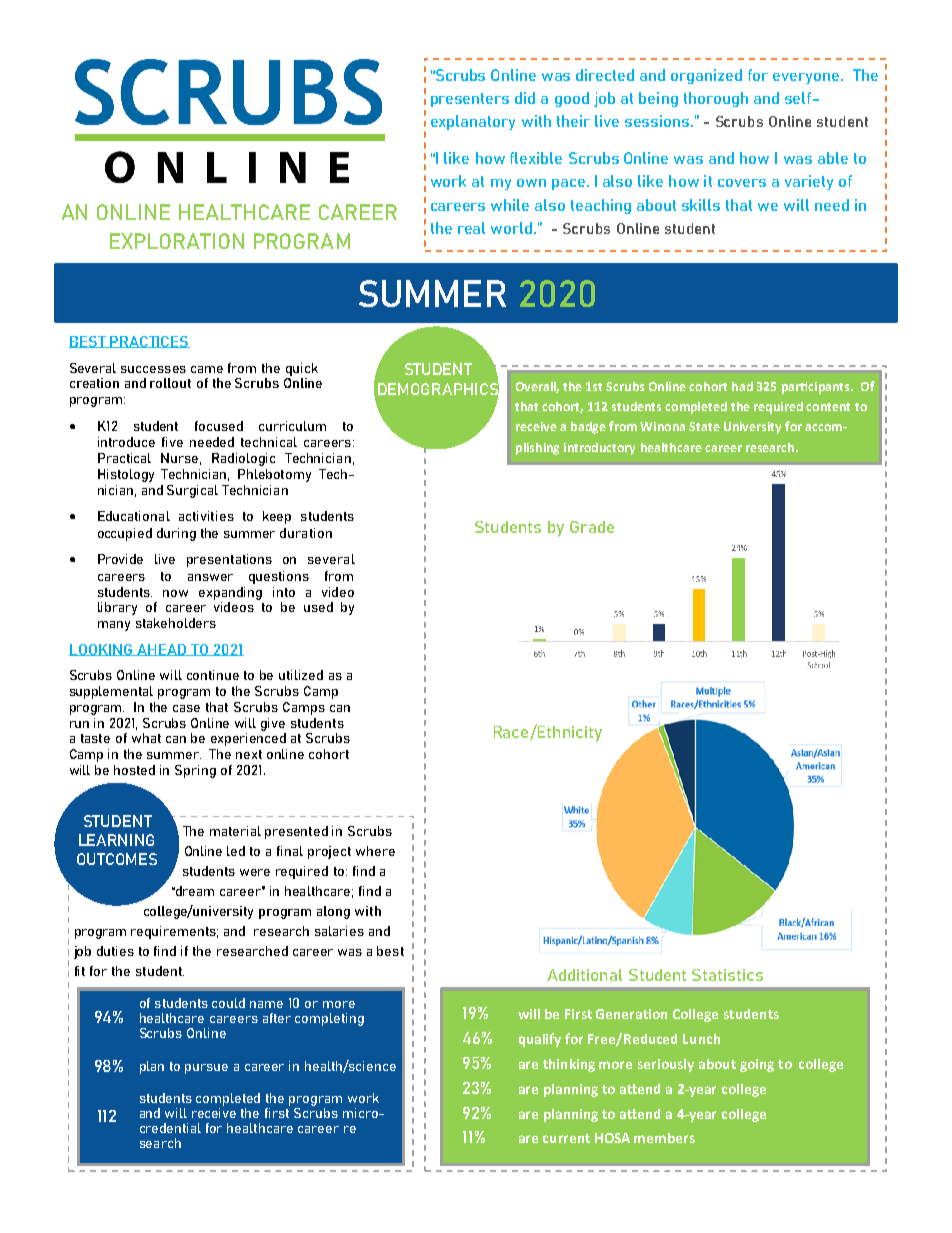  What do you see at coordinates (284, 592) in the screenshot?
I see `into` at bounding box center [284, 592].
